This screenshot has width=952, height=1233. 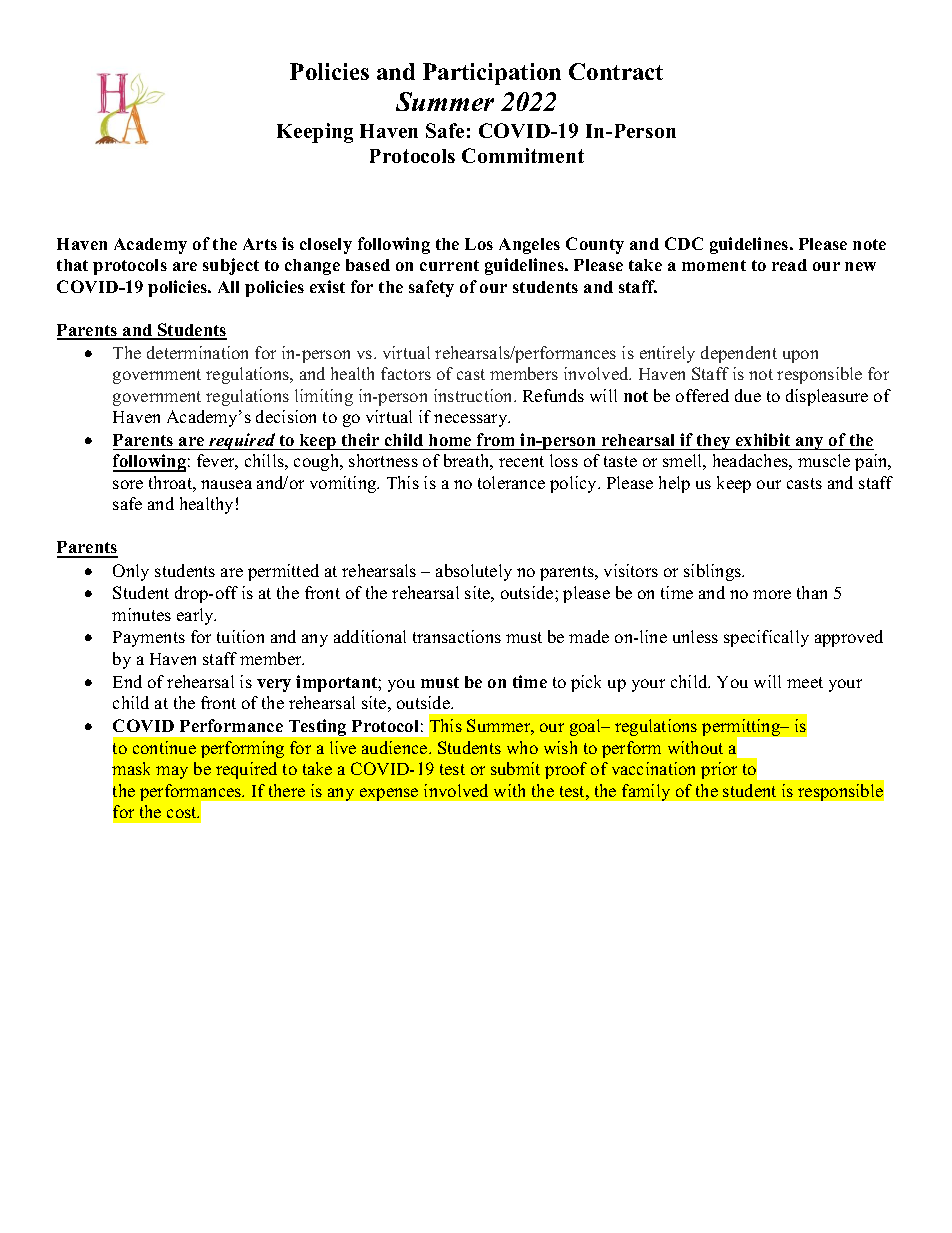 What do you see at coordinates (763, 439) in the screenshot?
I see `exhibit` at bounding box center [763, 439].
